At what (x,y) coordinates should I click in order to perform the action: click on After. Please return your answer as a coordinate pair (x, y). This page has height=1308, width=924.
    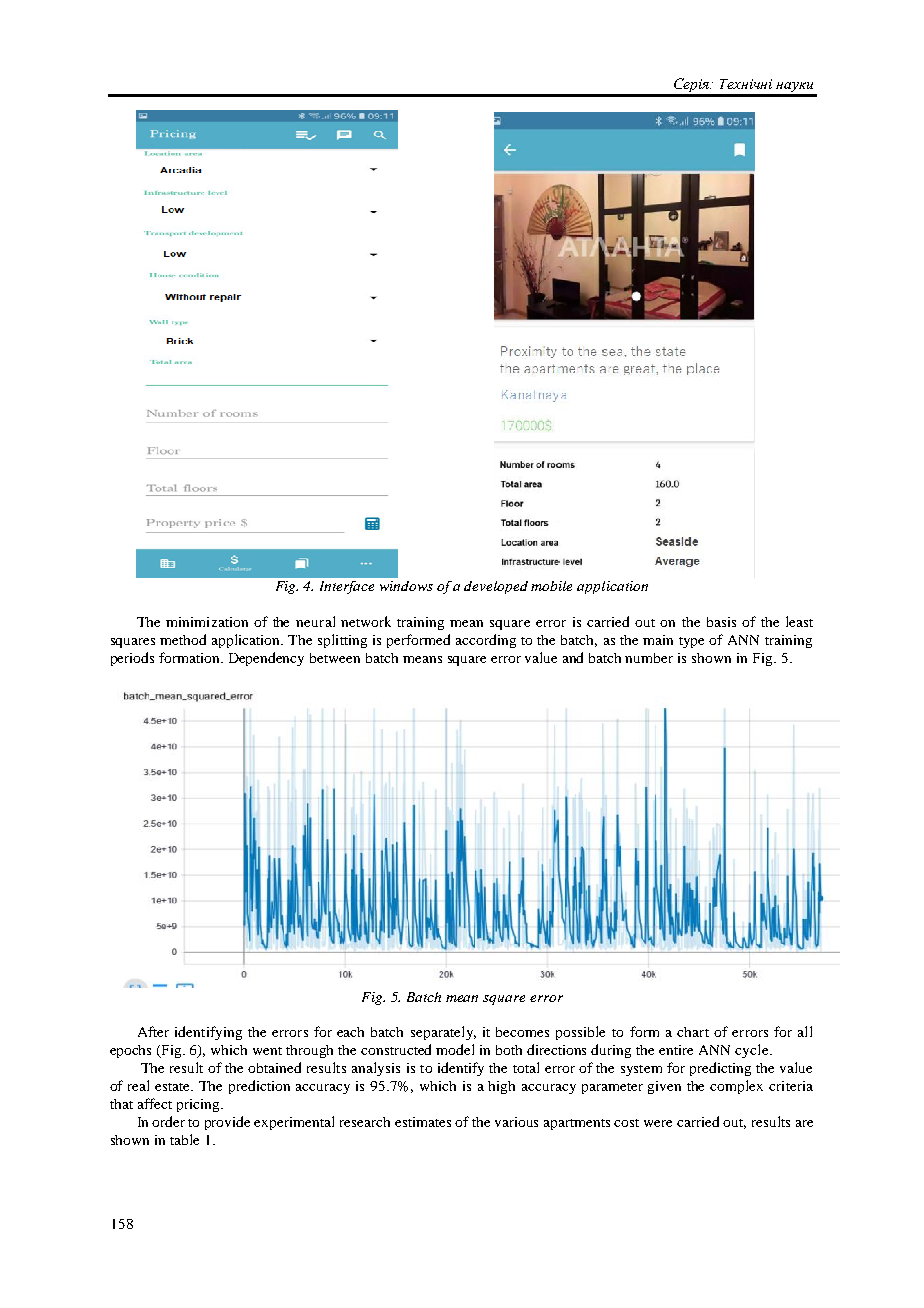
    Looking at the image, I should click on (153, 1031).
